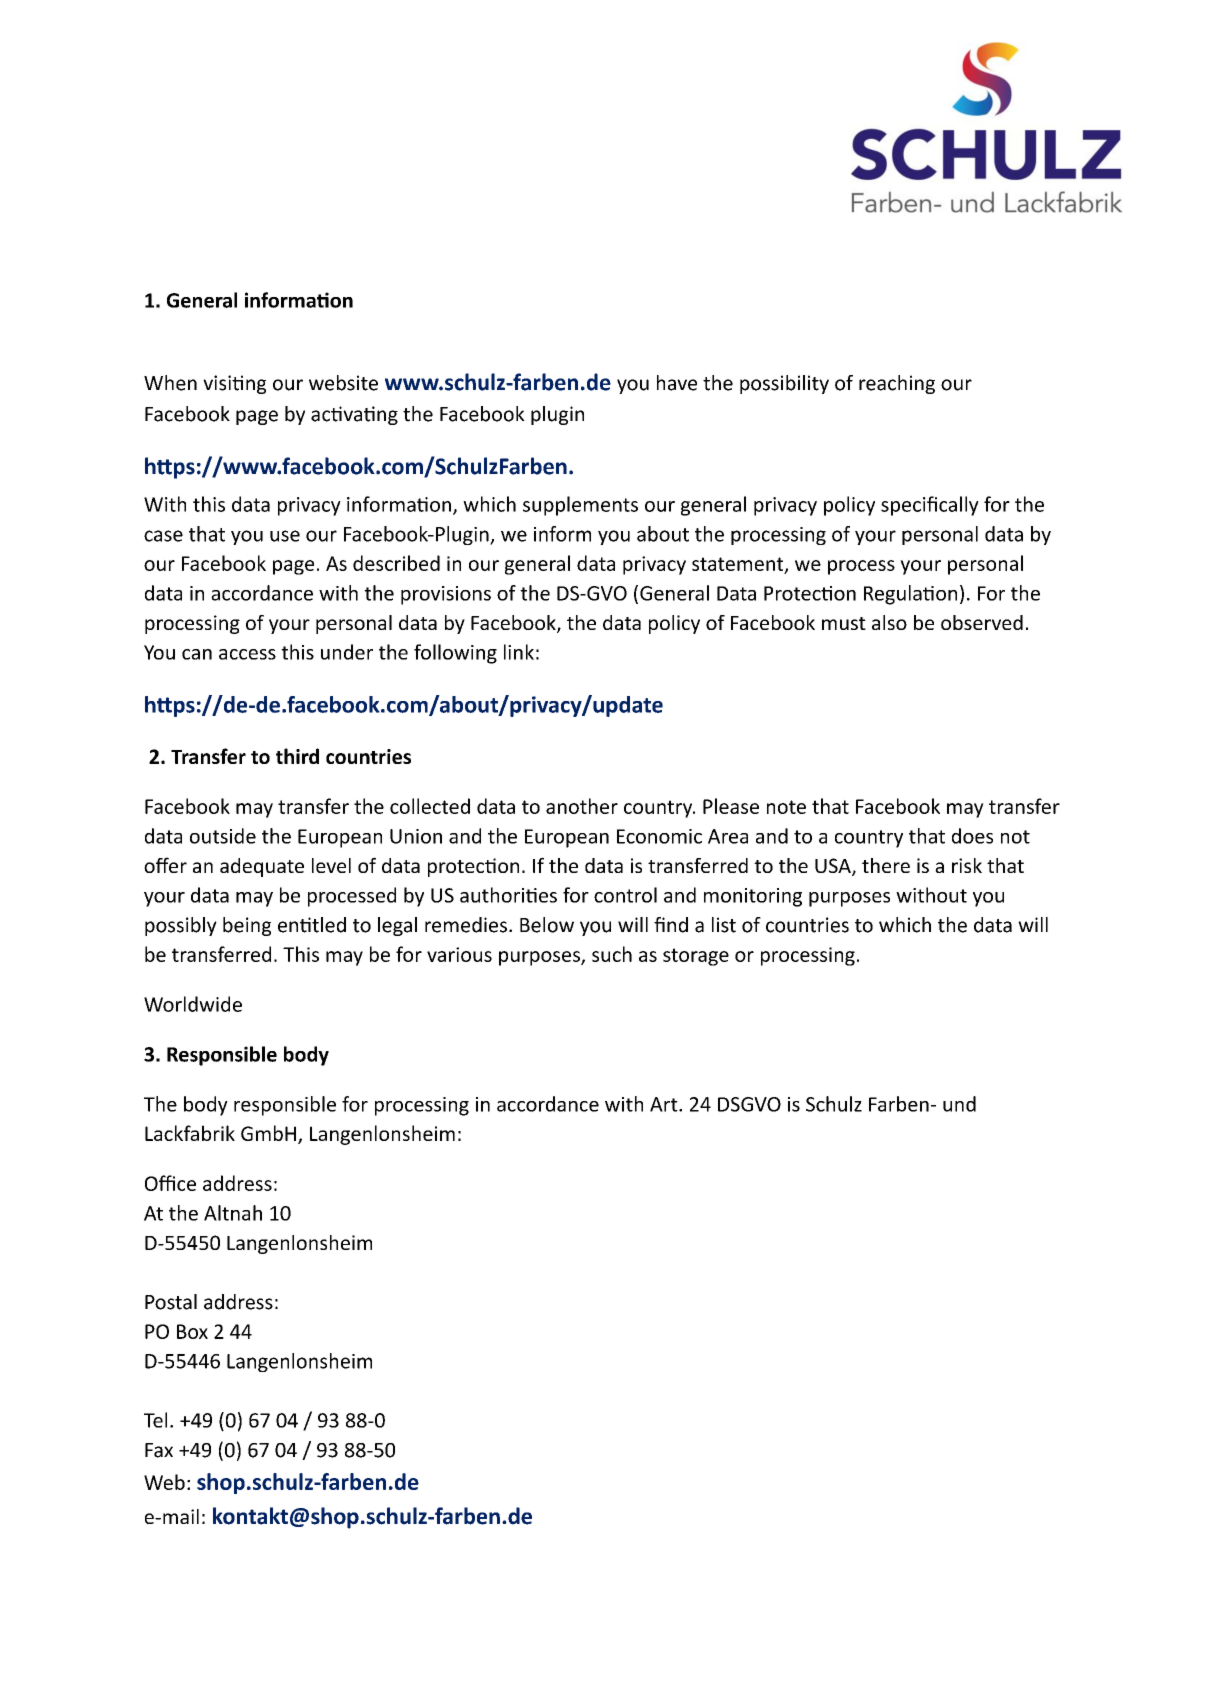 Image resolution: width=1207 pixels, height=1708 pixels. What do you see at coordinates (170, 383) in the screenshot?
I see `When` at bounding box center [170, 383].
